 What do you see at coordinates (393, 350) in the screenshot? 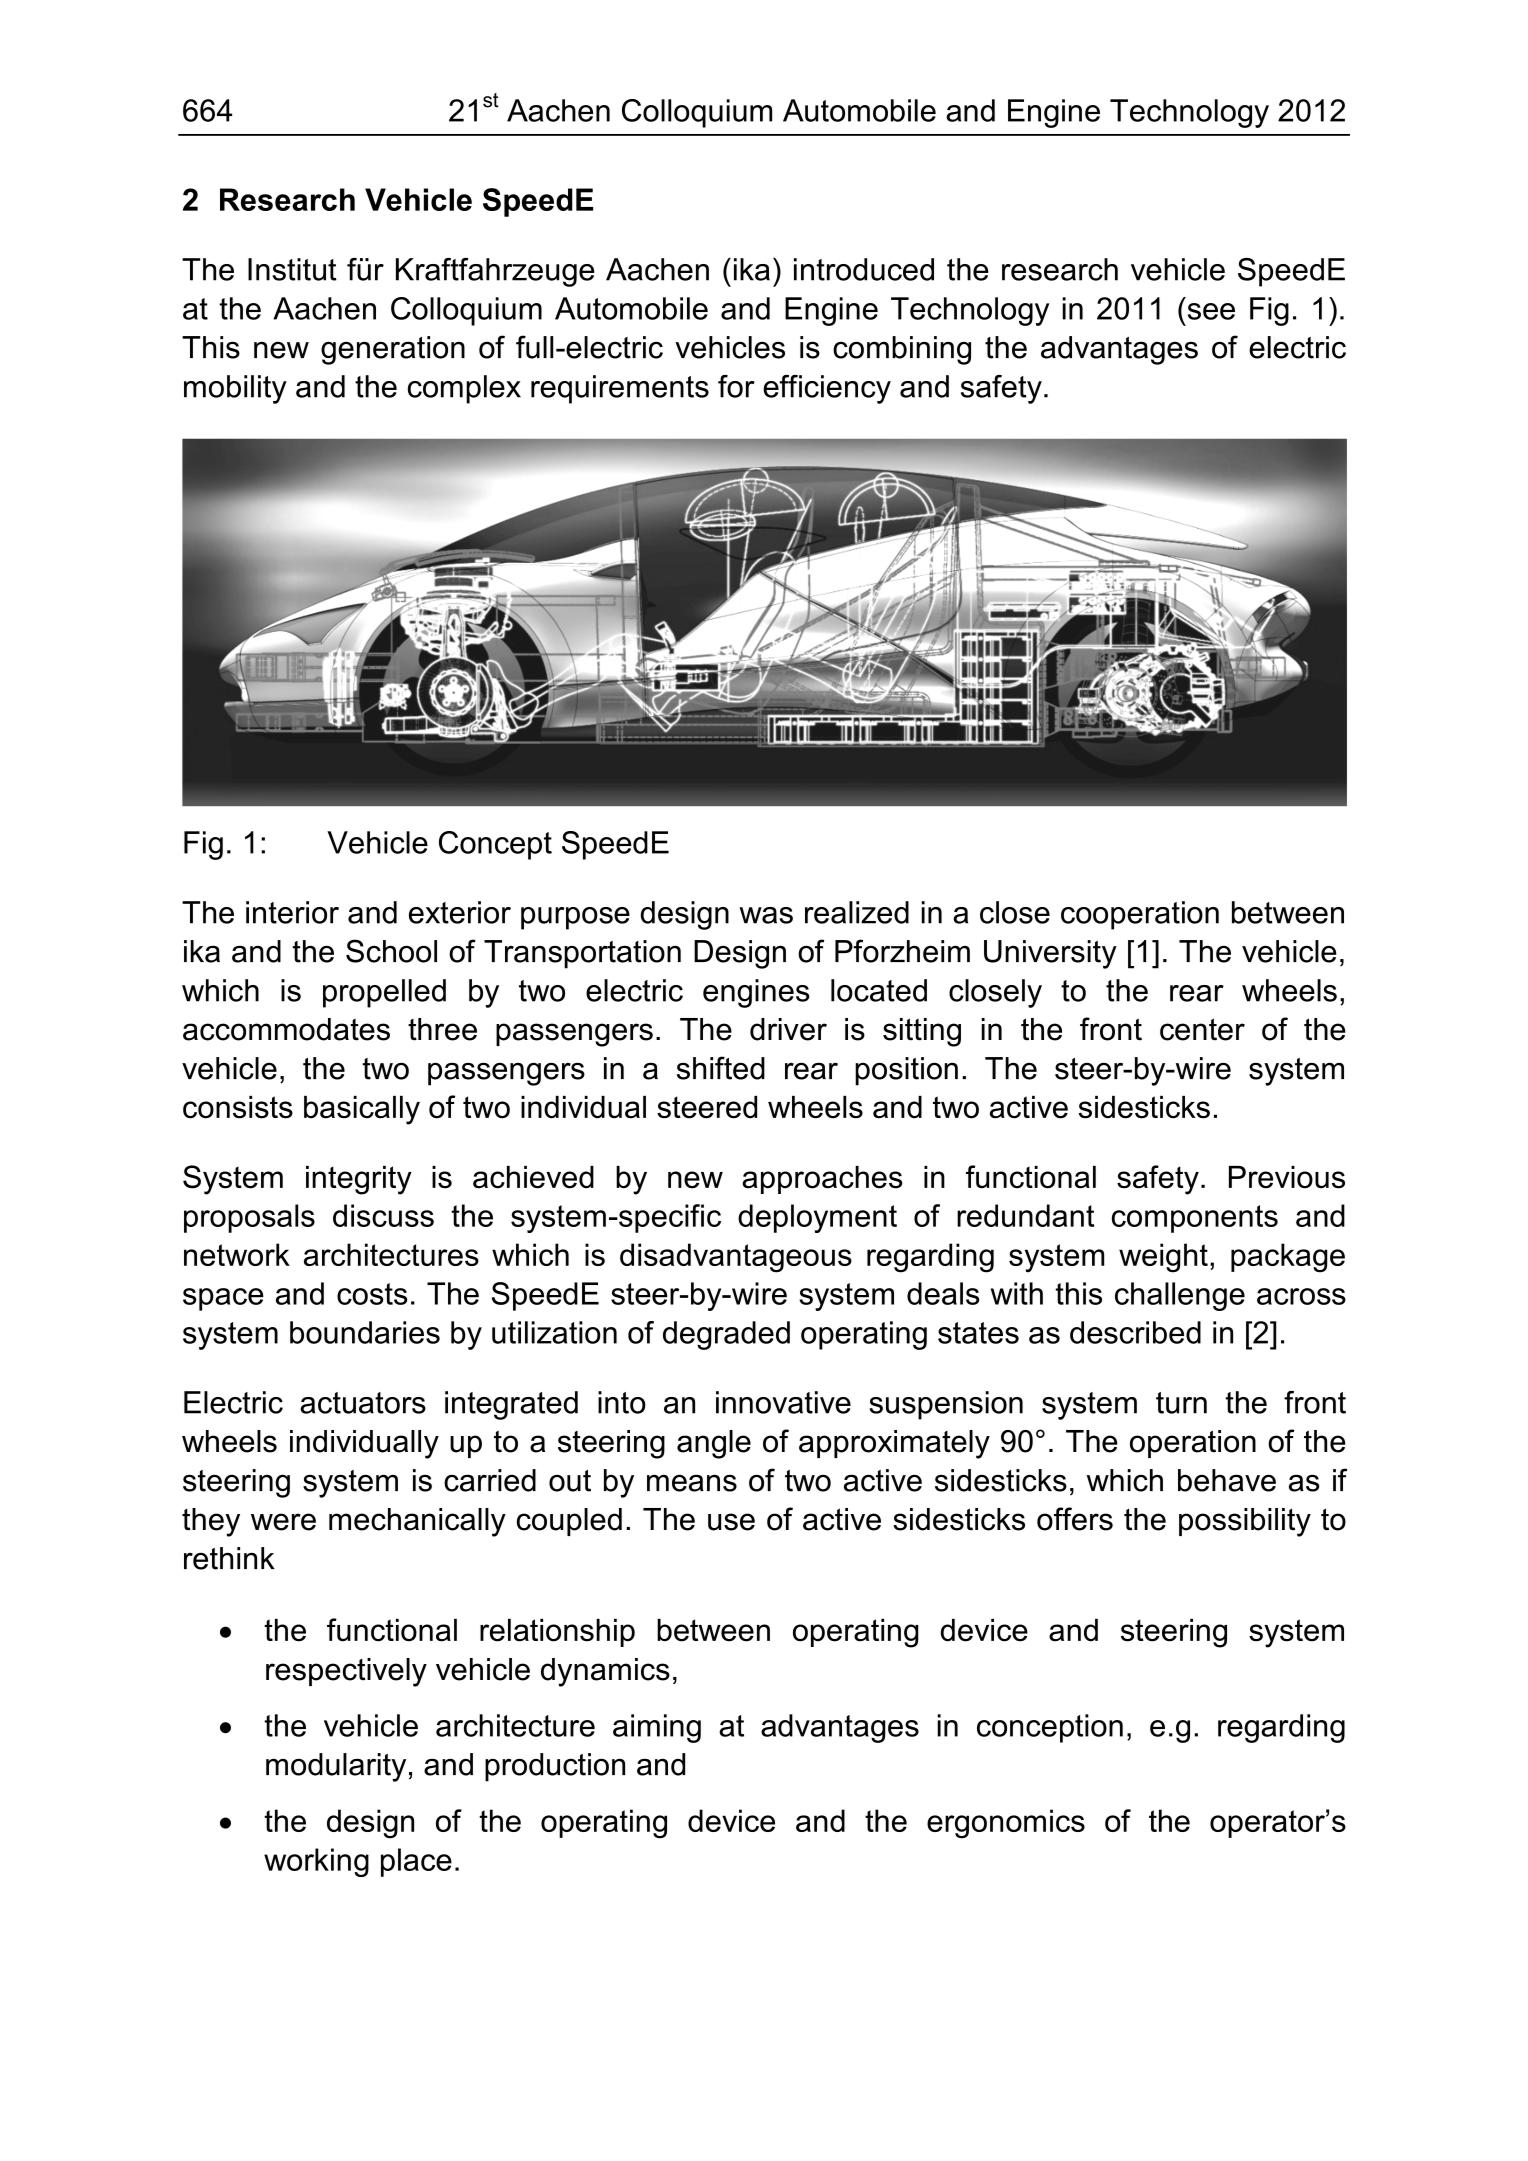
I see `generation` at bounding box center [393, 350].
